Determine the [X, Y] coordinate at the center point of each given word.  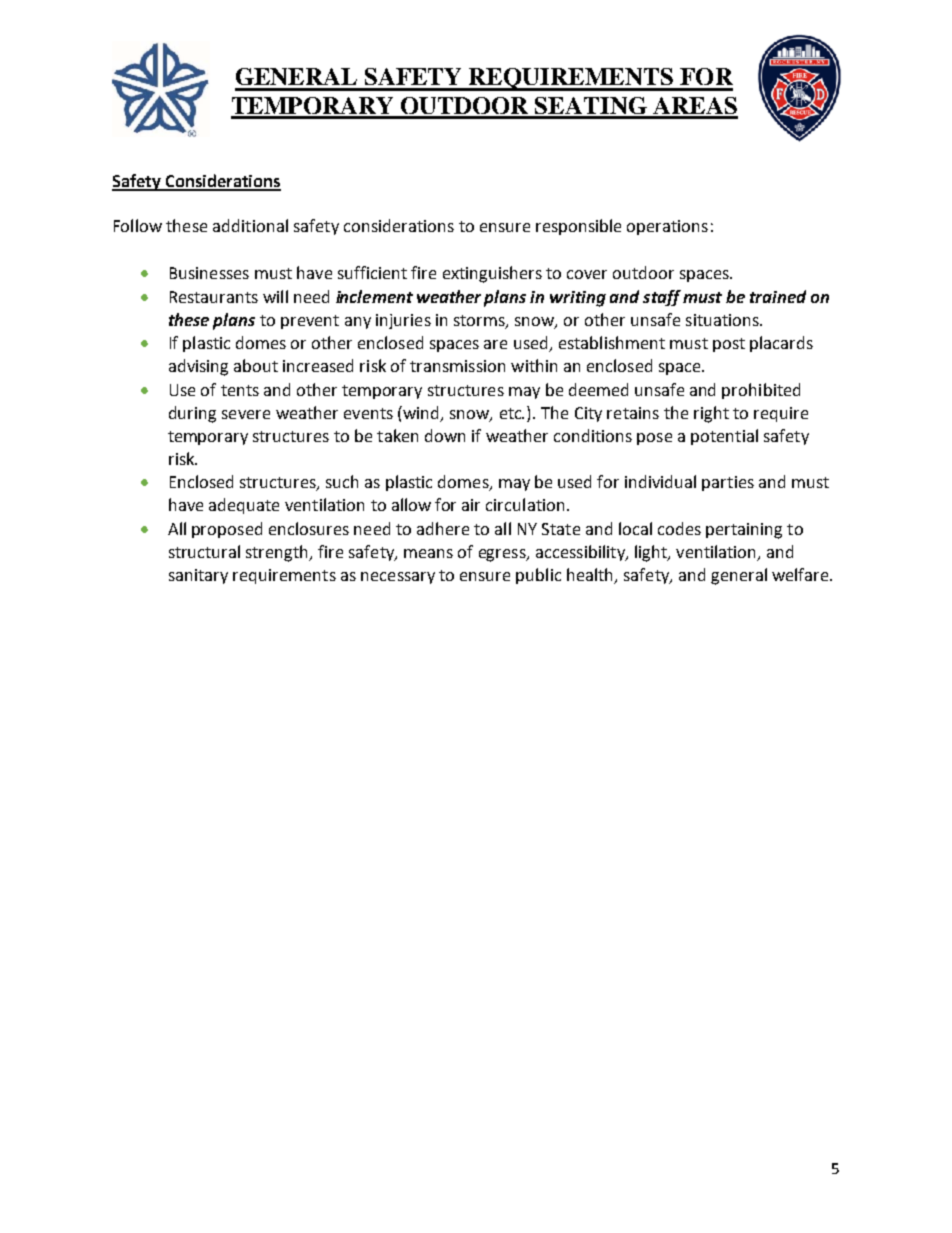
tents [240, 390]
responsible [578, 227]
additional [250, 225]
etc [512, 413]
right [711, 414]
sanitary [198, 576]
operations [667, 227]
